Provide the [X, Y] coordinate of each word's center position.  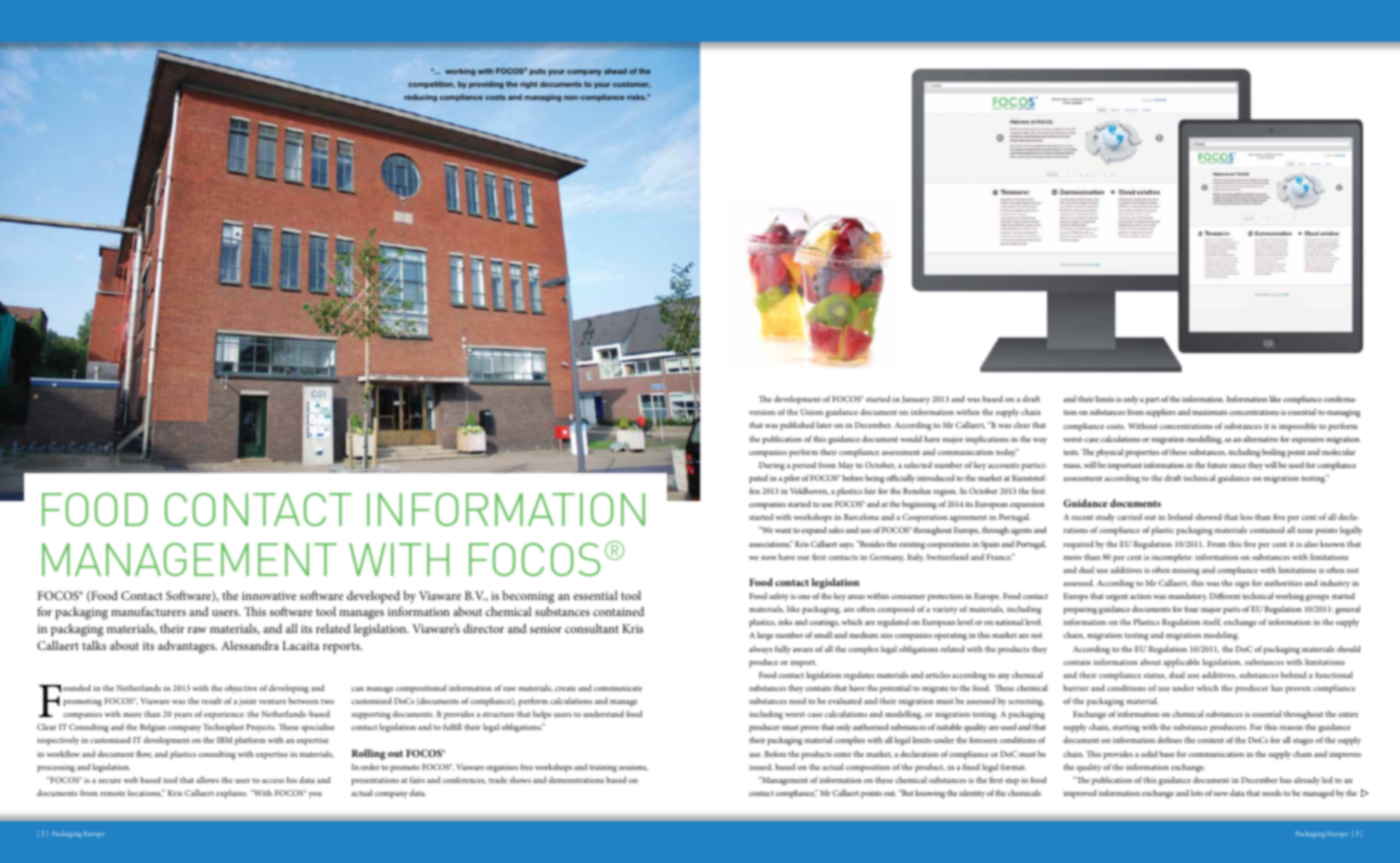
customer [631, 84]
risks [637, 97]
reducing [420, 98]
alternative [1260, 439]
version [762, 412]
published [797, 425]
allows [207, 779]
